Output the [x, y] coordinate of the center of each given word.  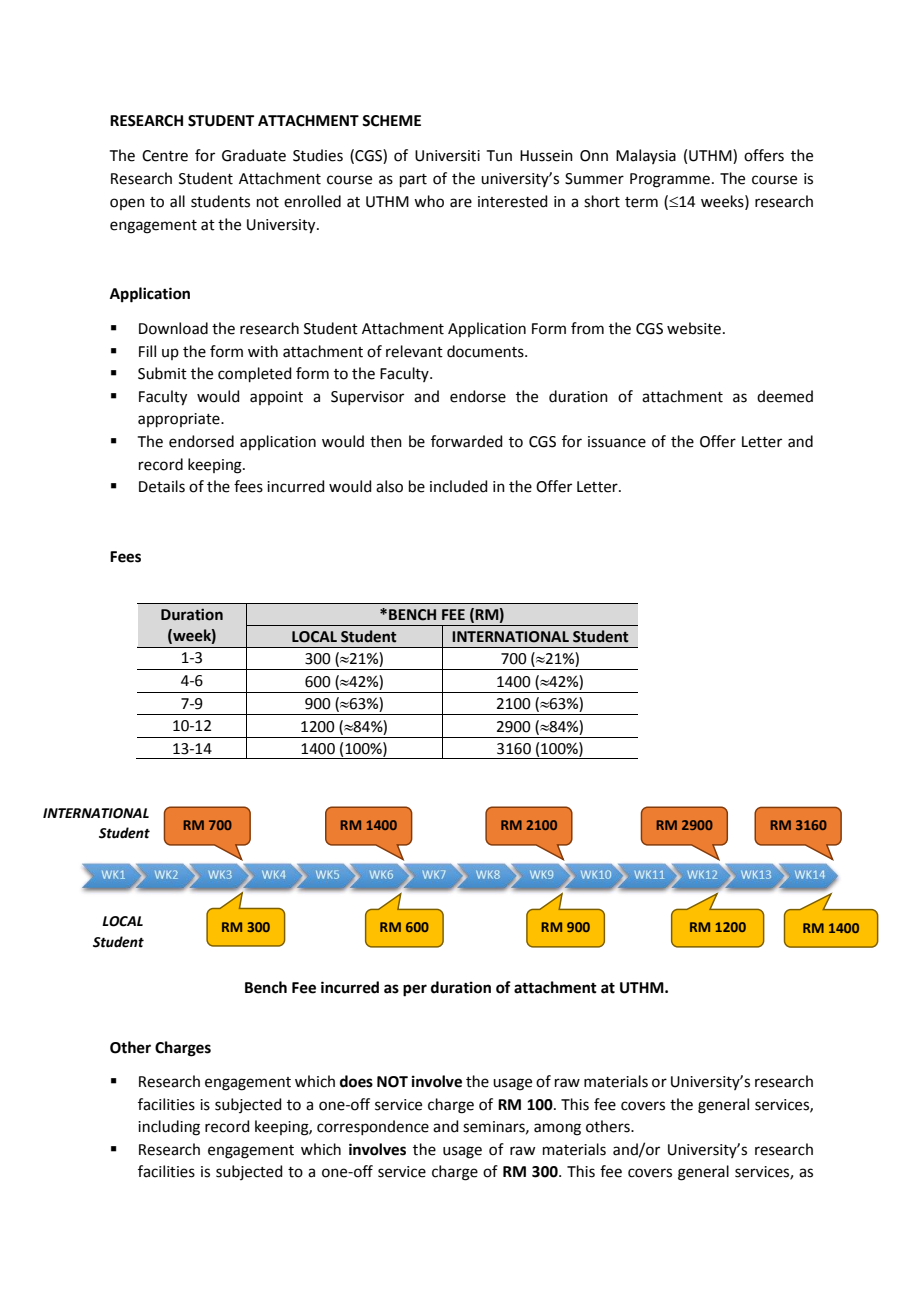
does [356, 1081]
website [694, 328]
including [169, 1128]
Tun [499, 156]
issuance [617, 442]
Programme [670, 180]
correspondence [373, 1127]
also [389, 486]
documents [486, 351]
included [459, 486]
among [557, 1129]
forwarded [467, 441]
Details [162, 486]
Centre [165, 156]
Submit [162, 373]
